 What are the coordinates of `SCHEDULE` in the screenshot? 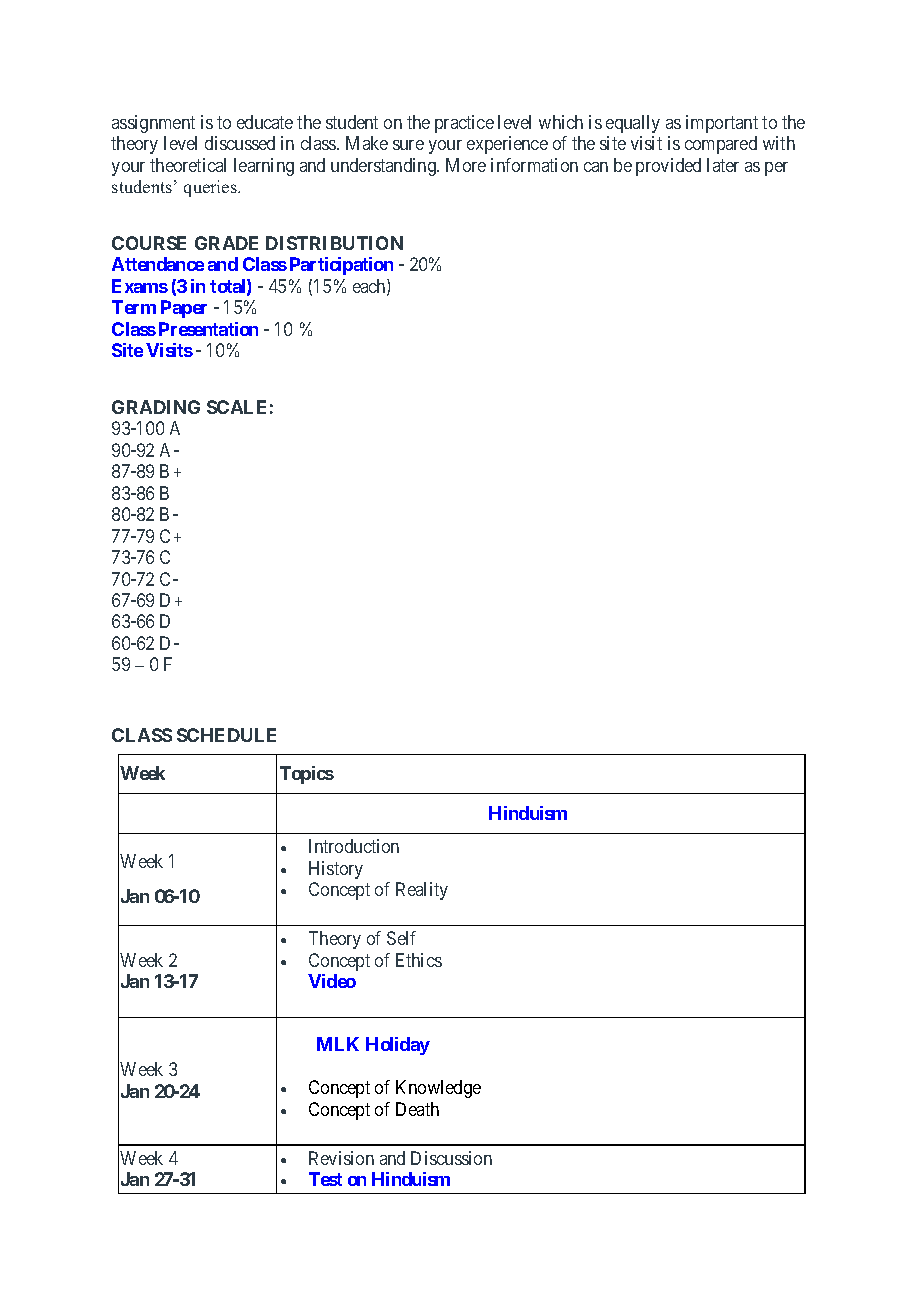 It's located at (226, 735).
